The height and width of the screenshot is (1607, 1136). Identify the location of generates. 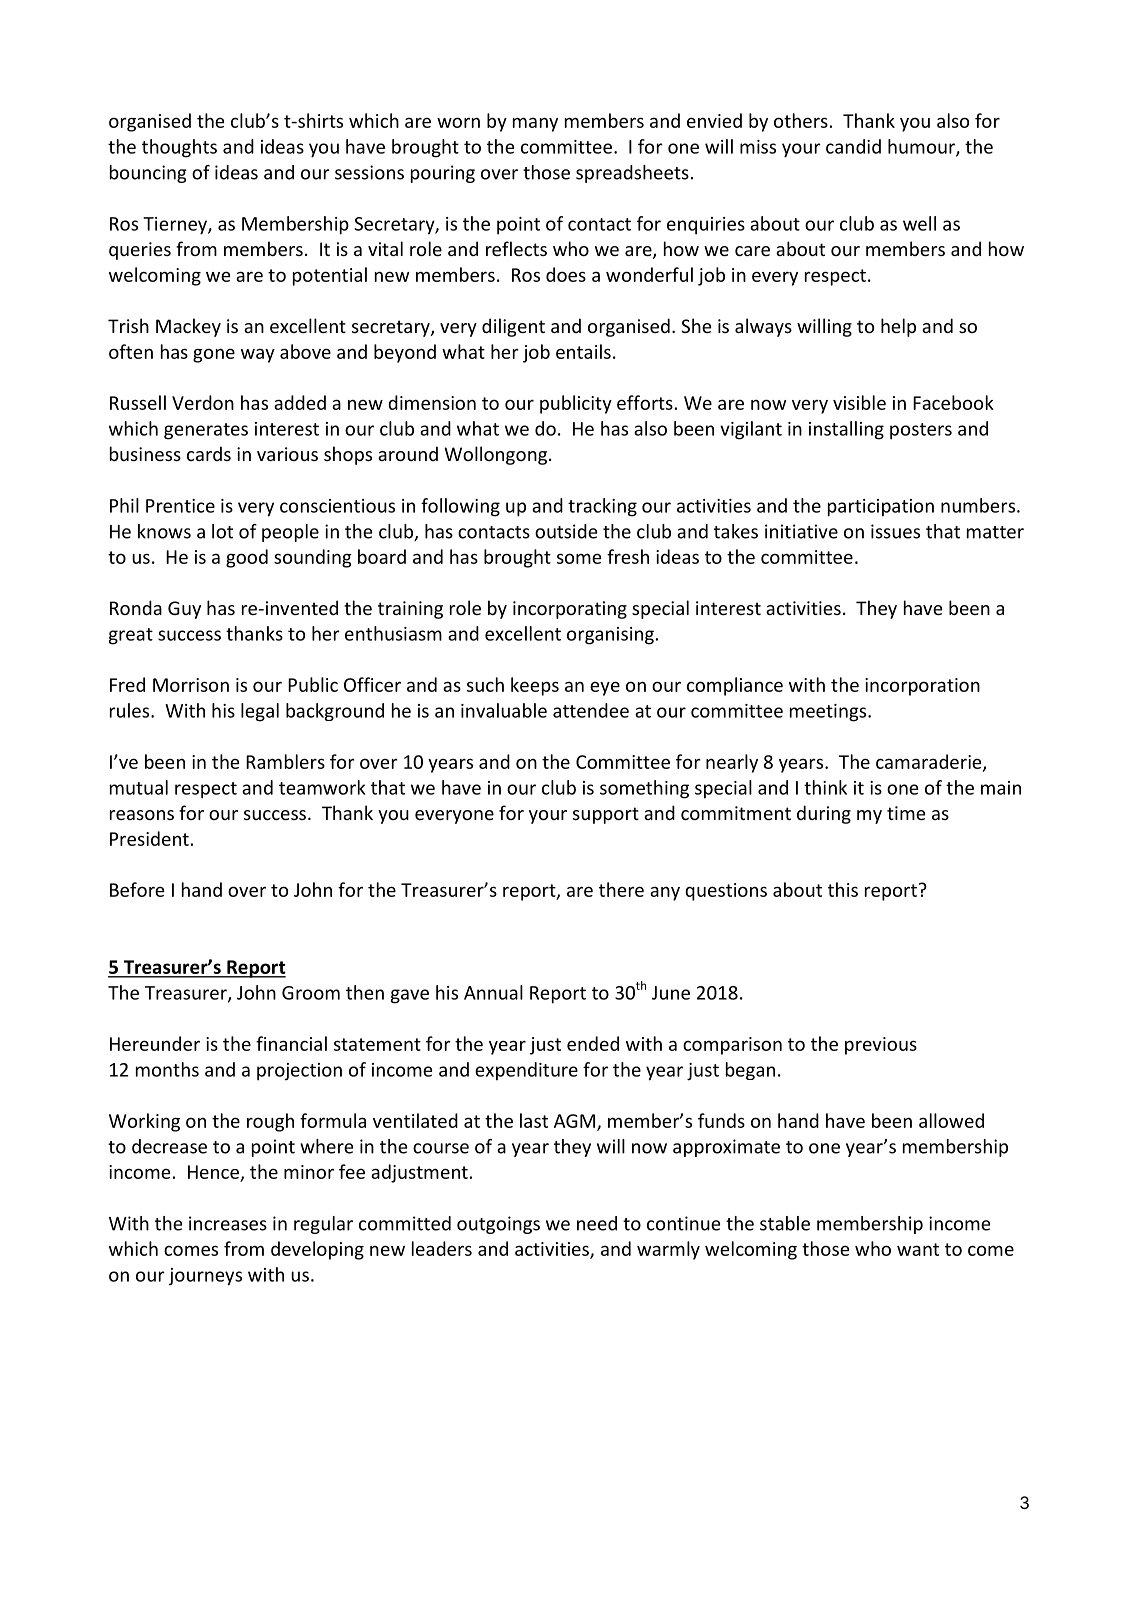
(206, 431).
